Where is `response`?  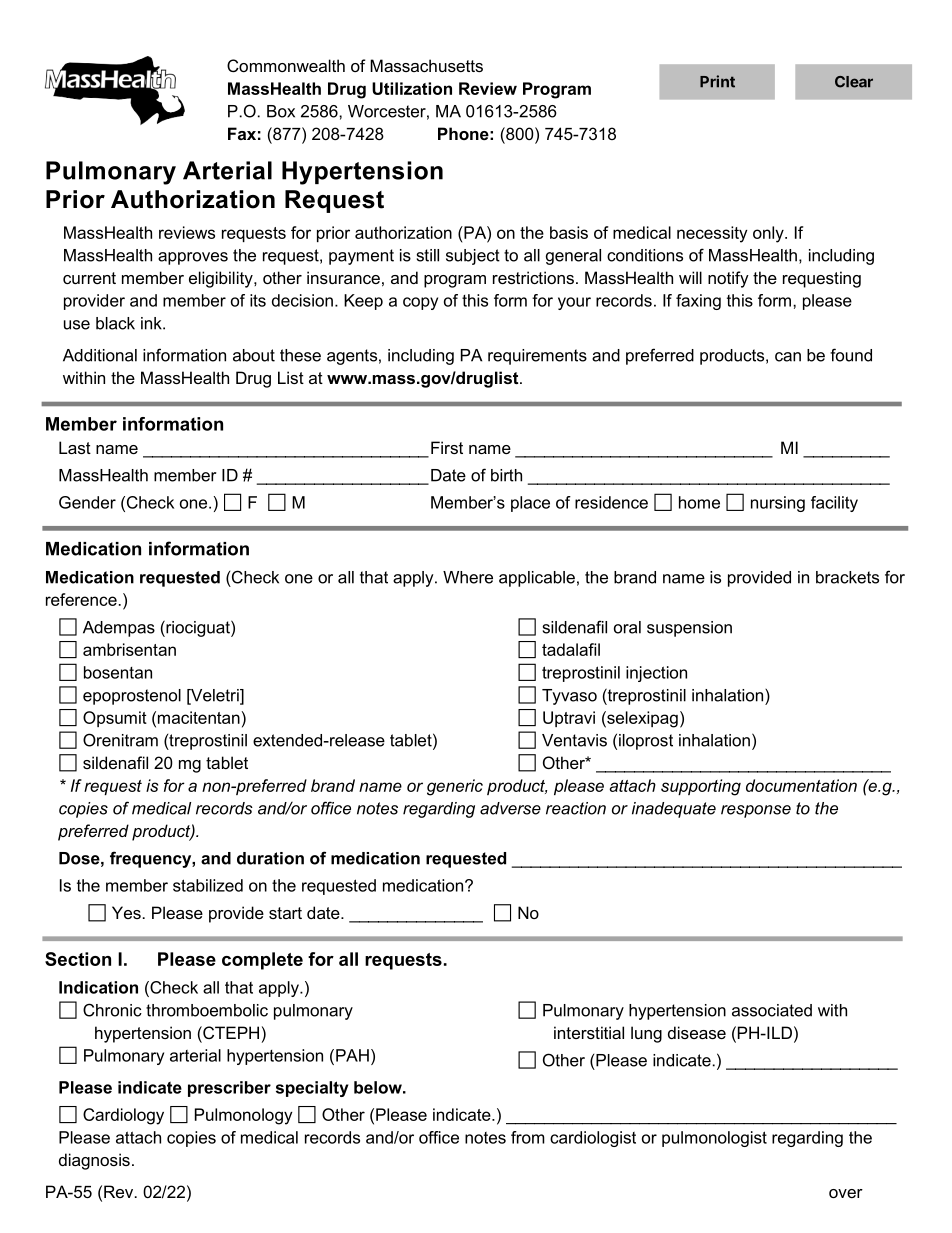 response is located at coordinates (756, 811).
